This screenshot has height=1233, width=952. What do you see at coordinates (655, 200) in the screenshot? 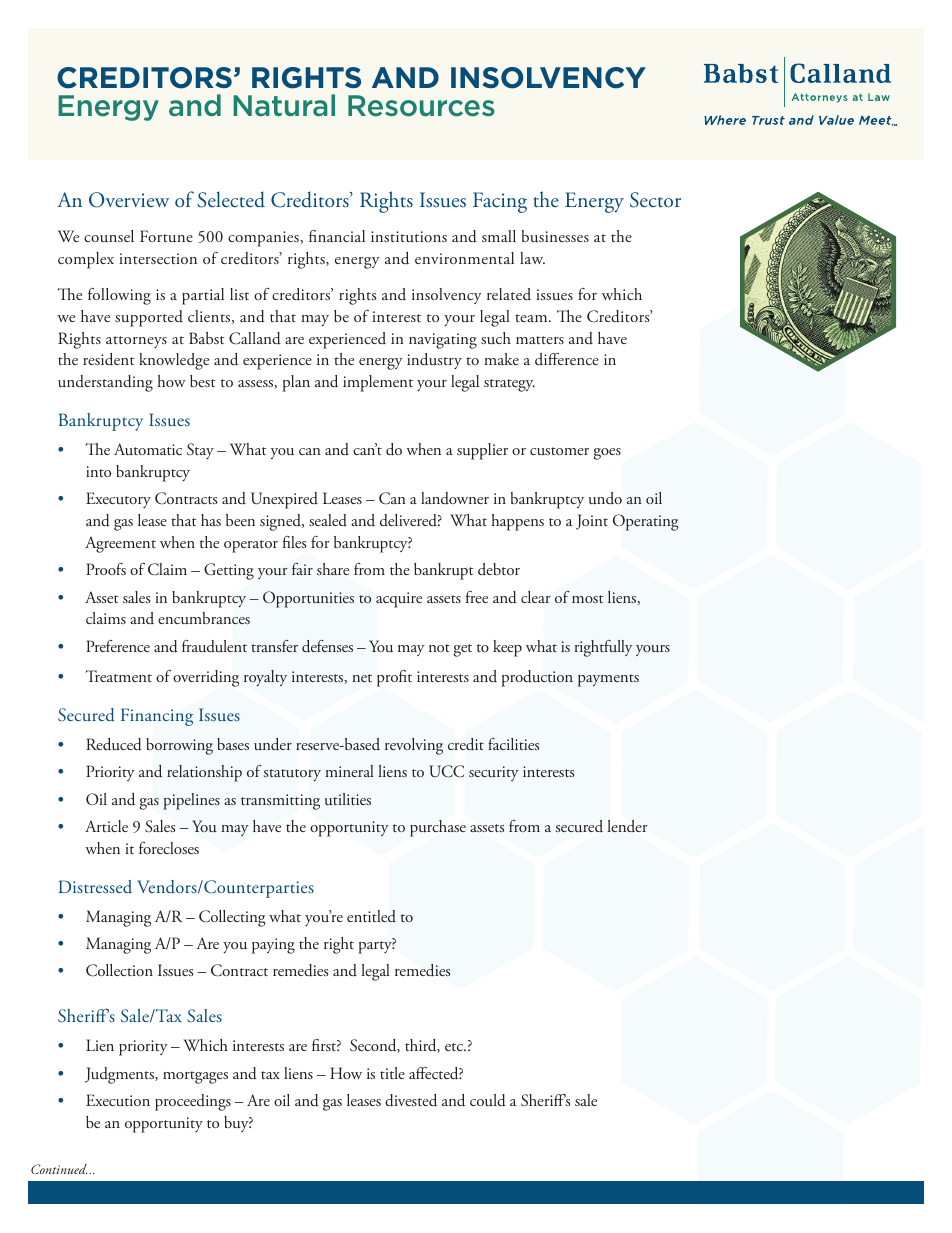
I see `Sector` at bounding box center [655, 200].
